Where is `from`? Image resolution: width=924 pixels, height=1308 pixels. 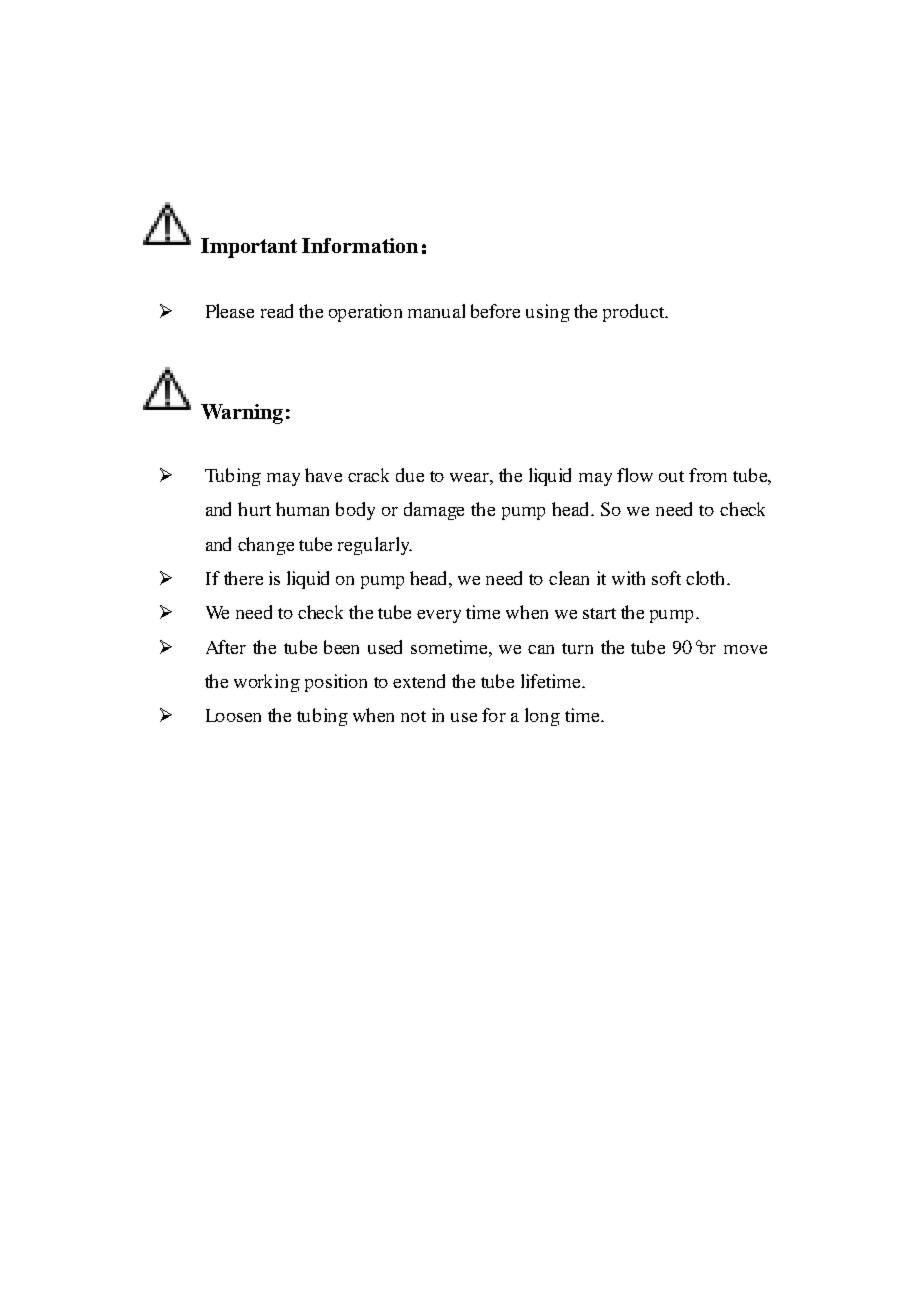
from is located at coordinates (708, 475).
